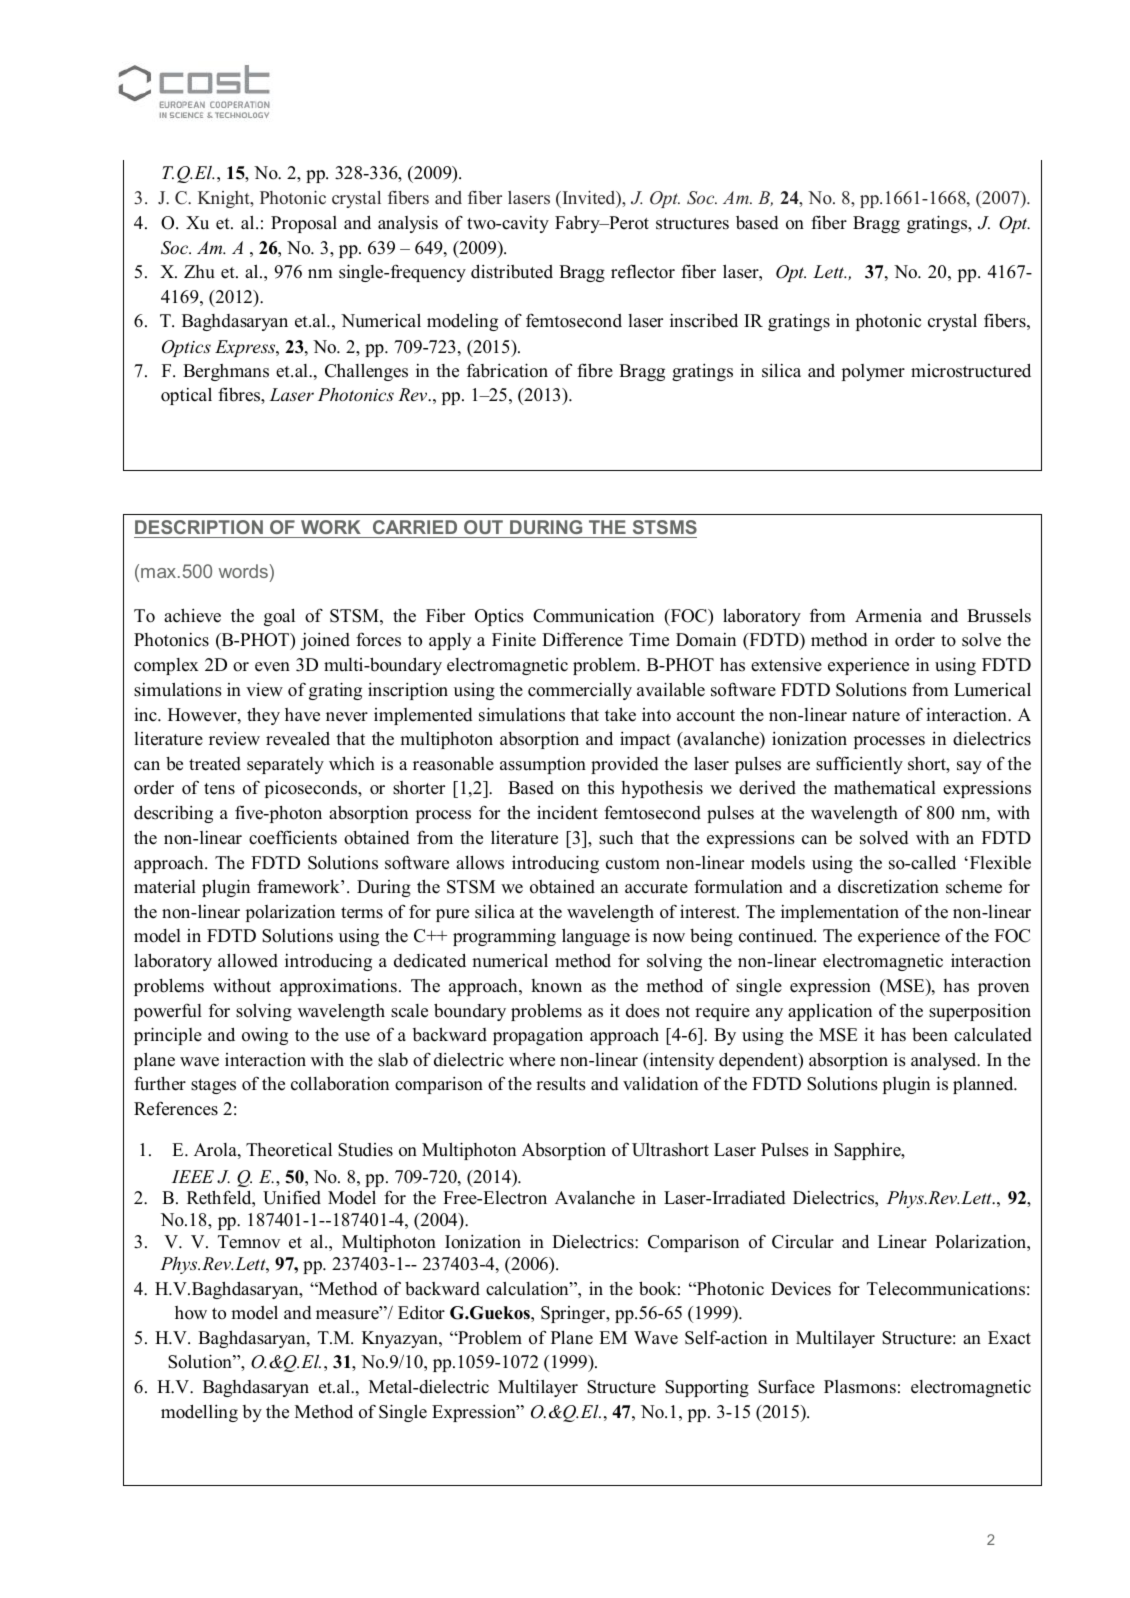 Image resolution: width=1130 pixels, height=1598 pixels. What do you see at coordinates (860, 1387) in the screenshot?
I see `Plasmons` at bounding box center [860, 1387].
